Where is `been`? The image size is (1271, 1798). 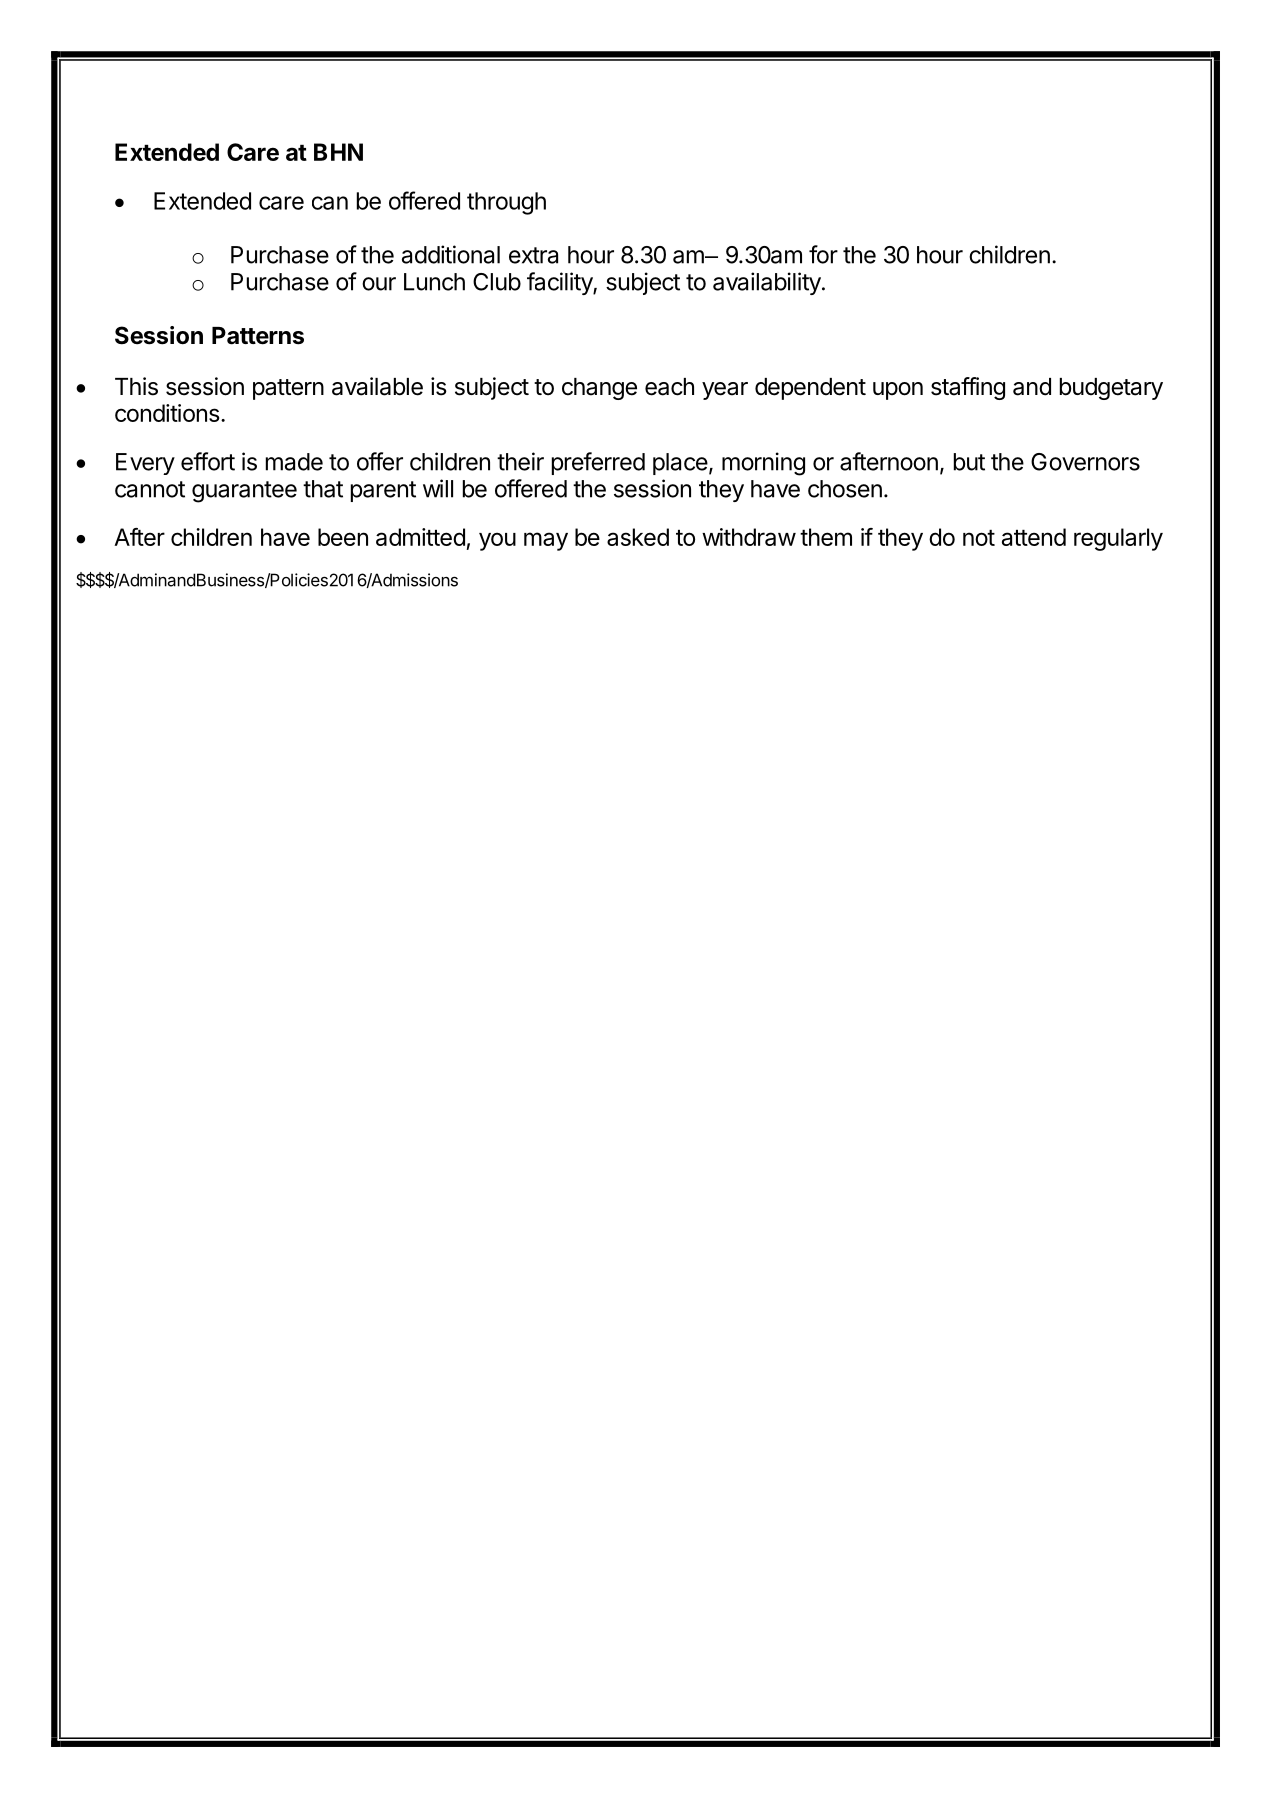
been is located at coordinates (343, 537).
